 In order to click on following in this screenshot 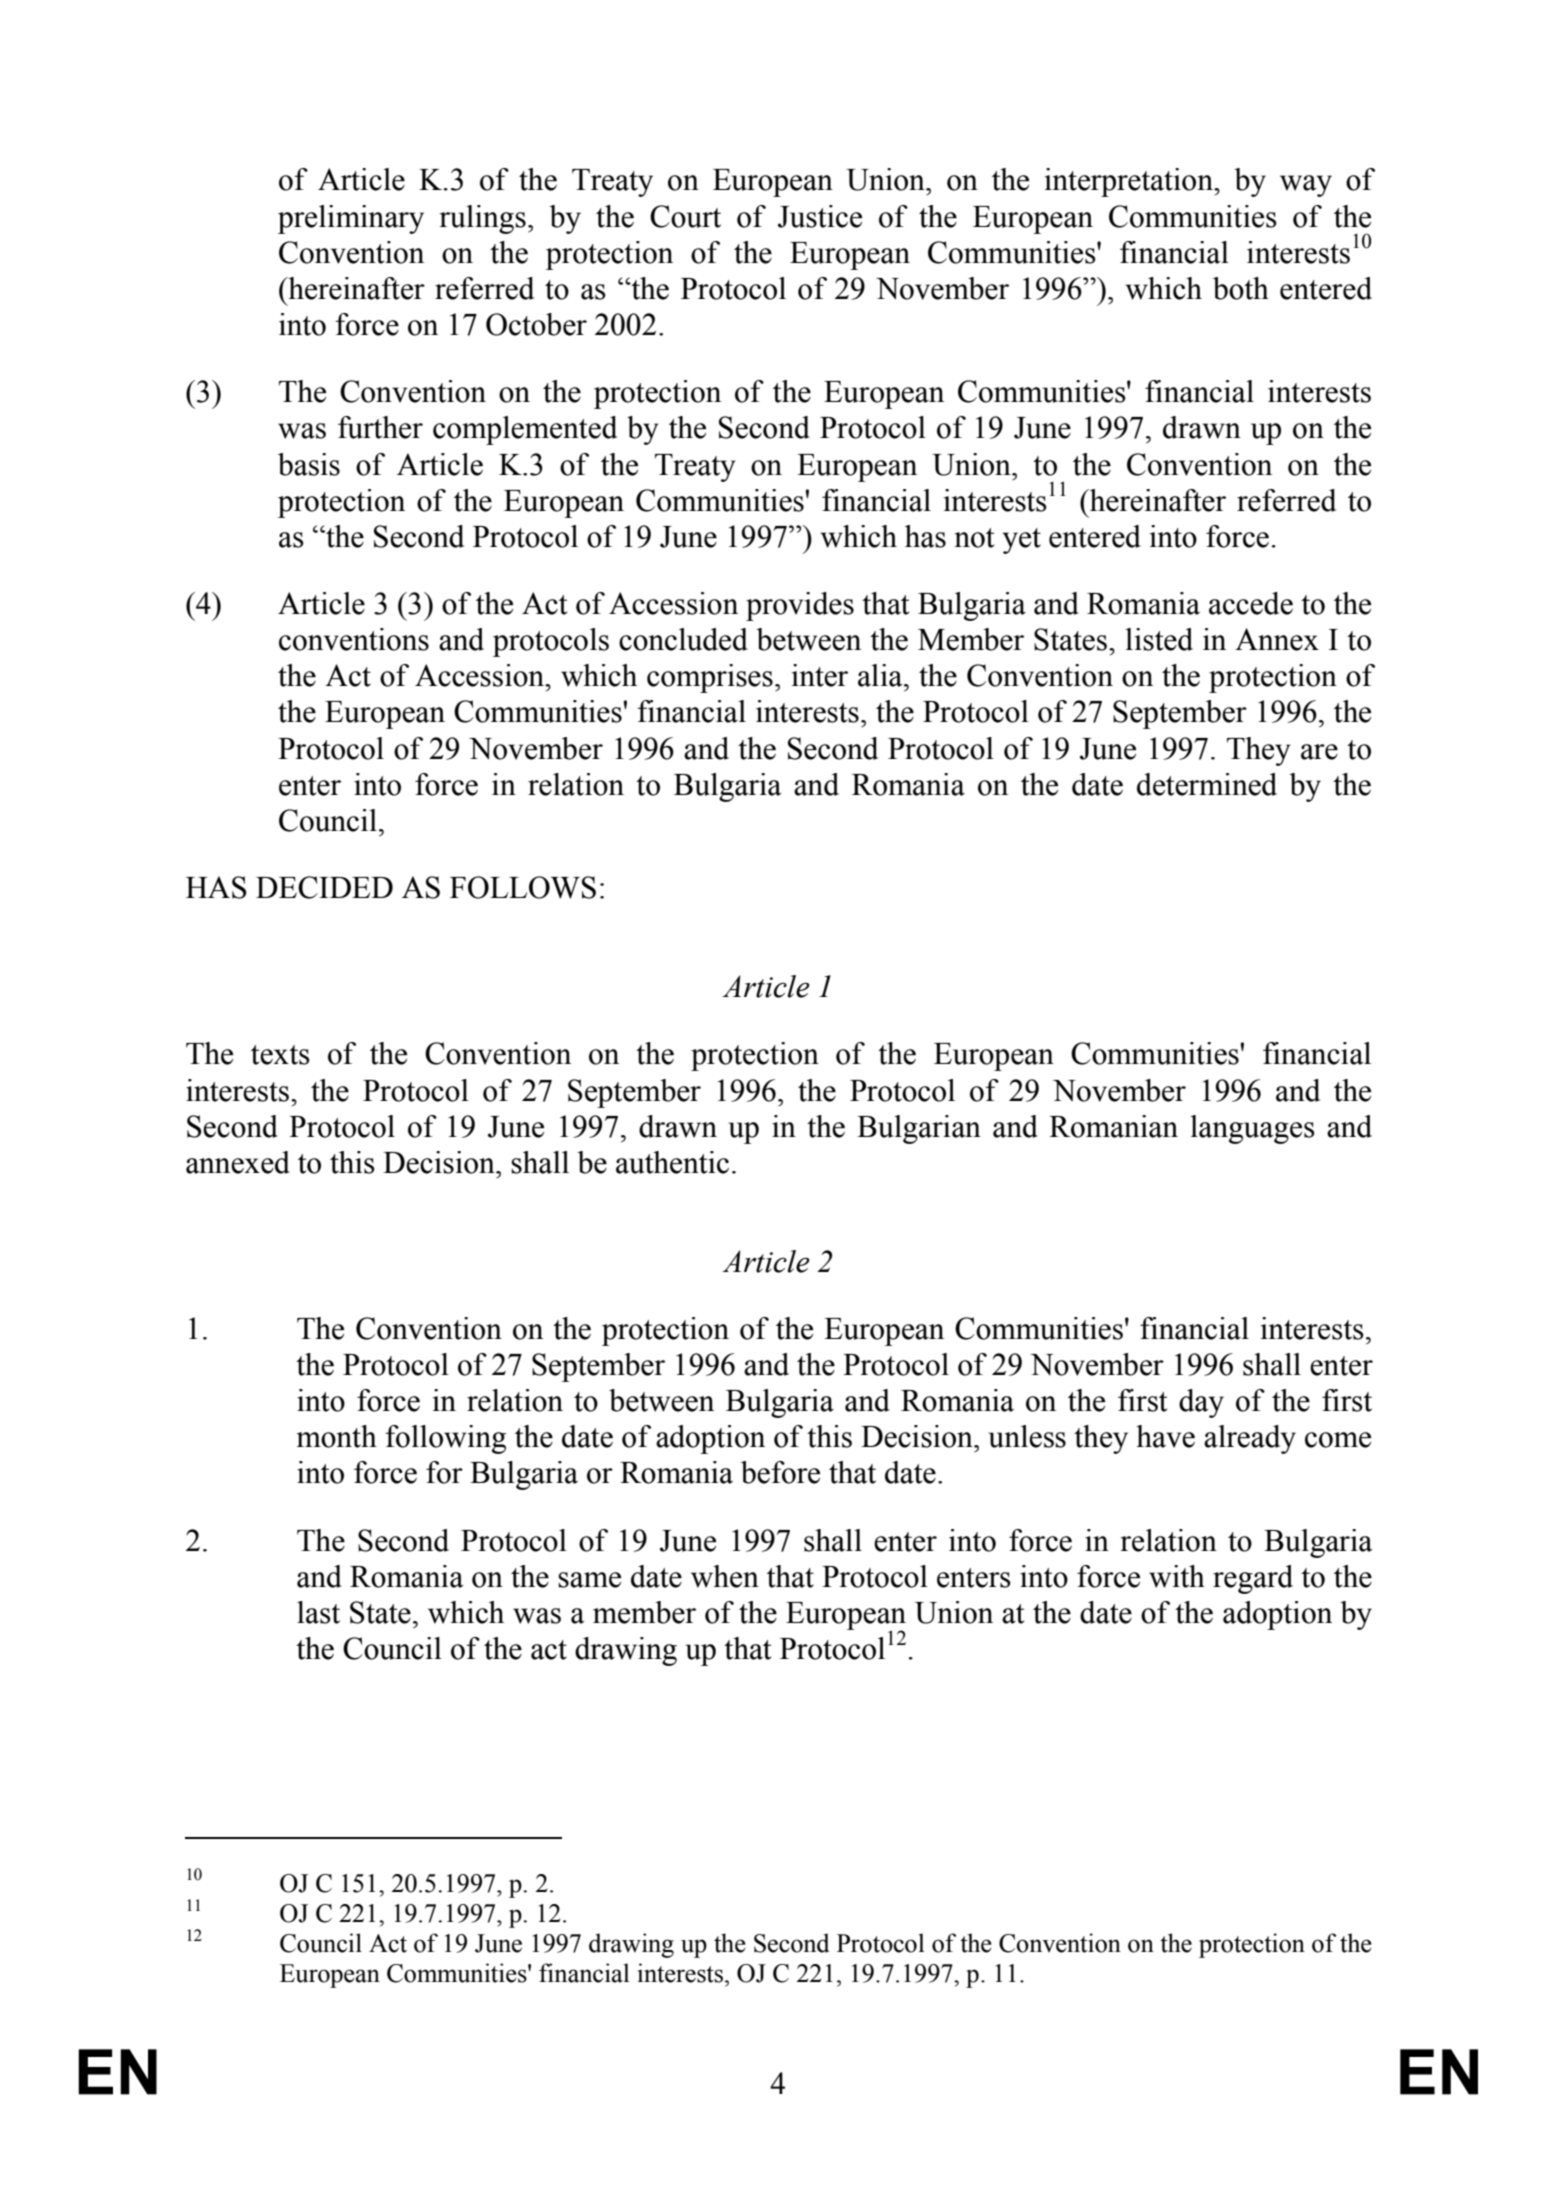, I will do `click(446, 1439)`.
